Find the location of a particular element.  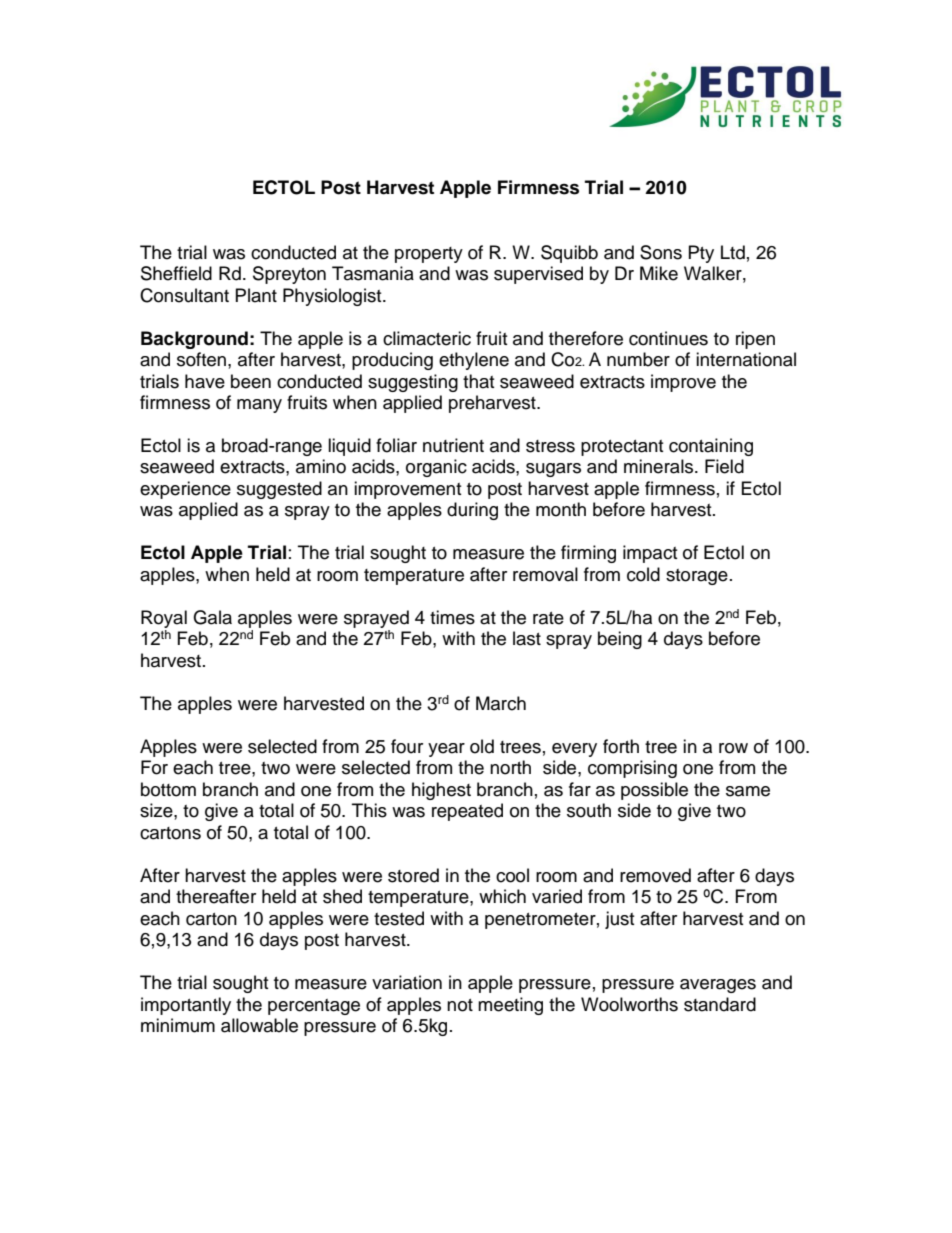

bottom is located at coordinates (168, 789).
